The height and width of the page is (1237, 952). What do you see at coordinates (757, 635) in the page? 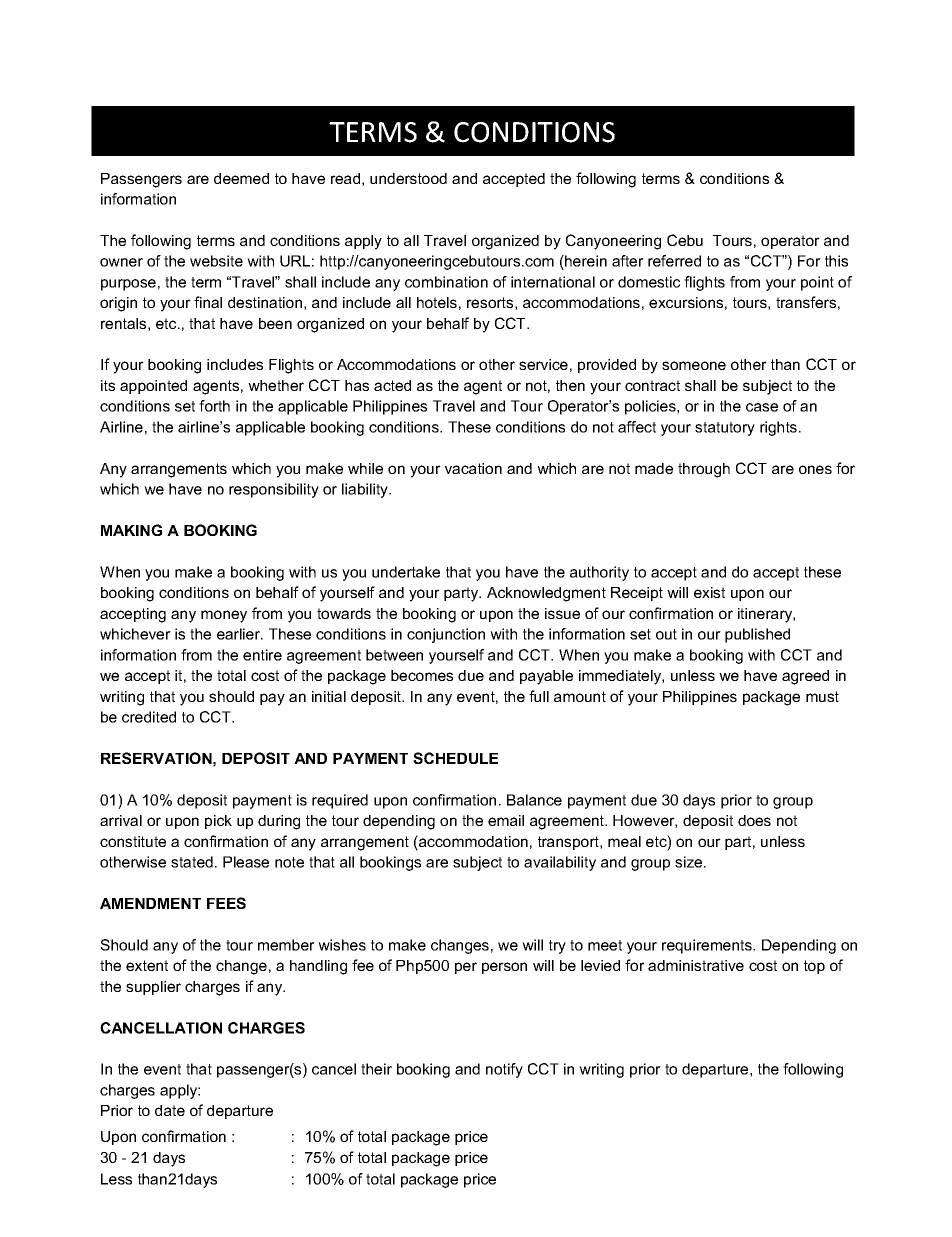
I see `published` at bounding box center [757, 635].
